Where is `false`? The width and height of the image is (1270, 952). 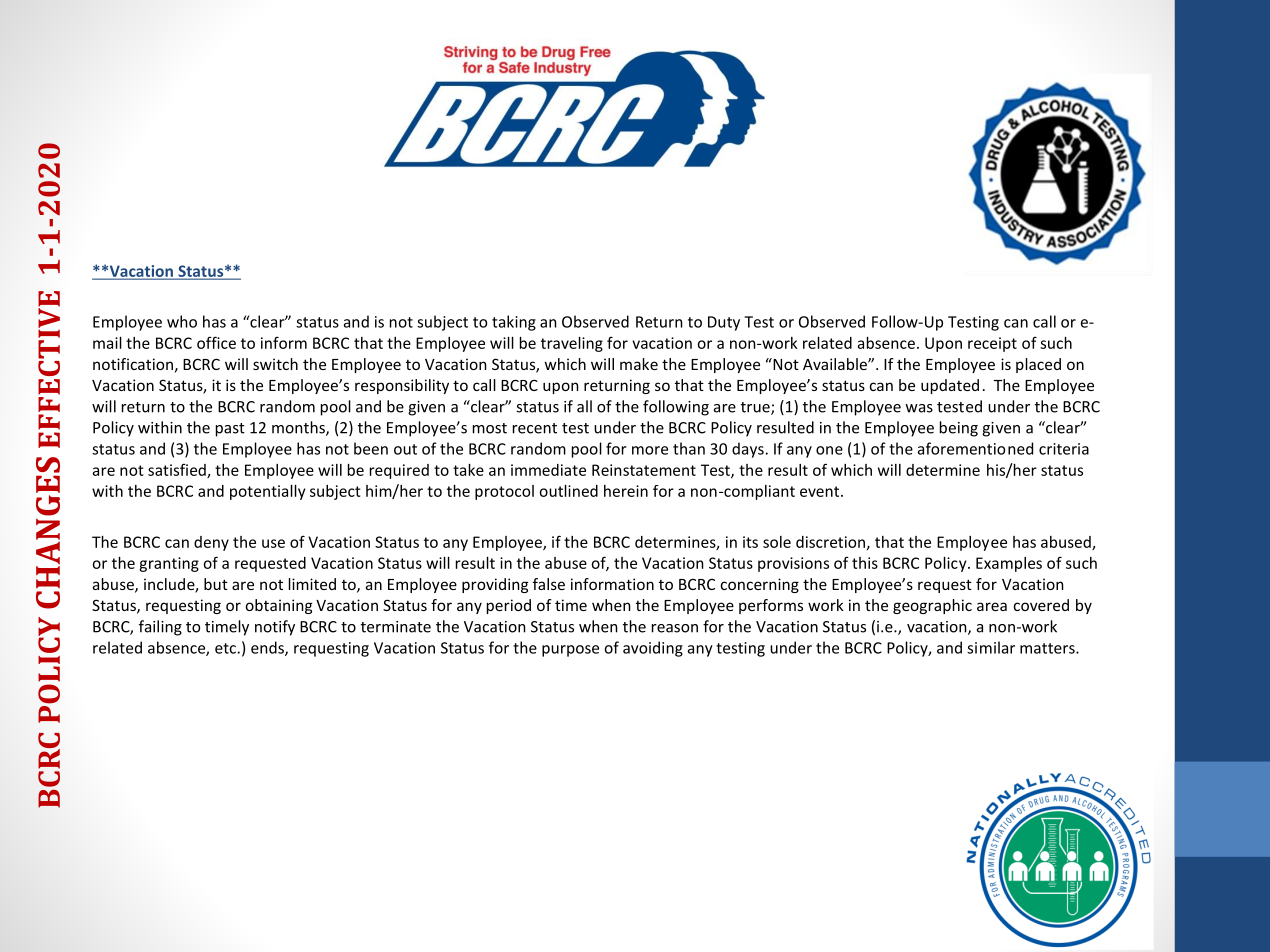 false is located at coordinates (549, 584).
